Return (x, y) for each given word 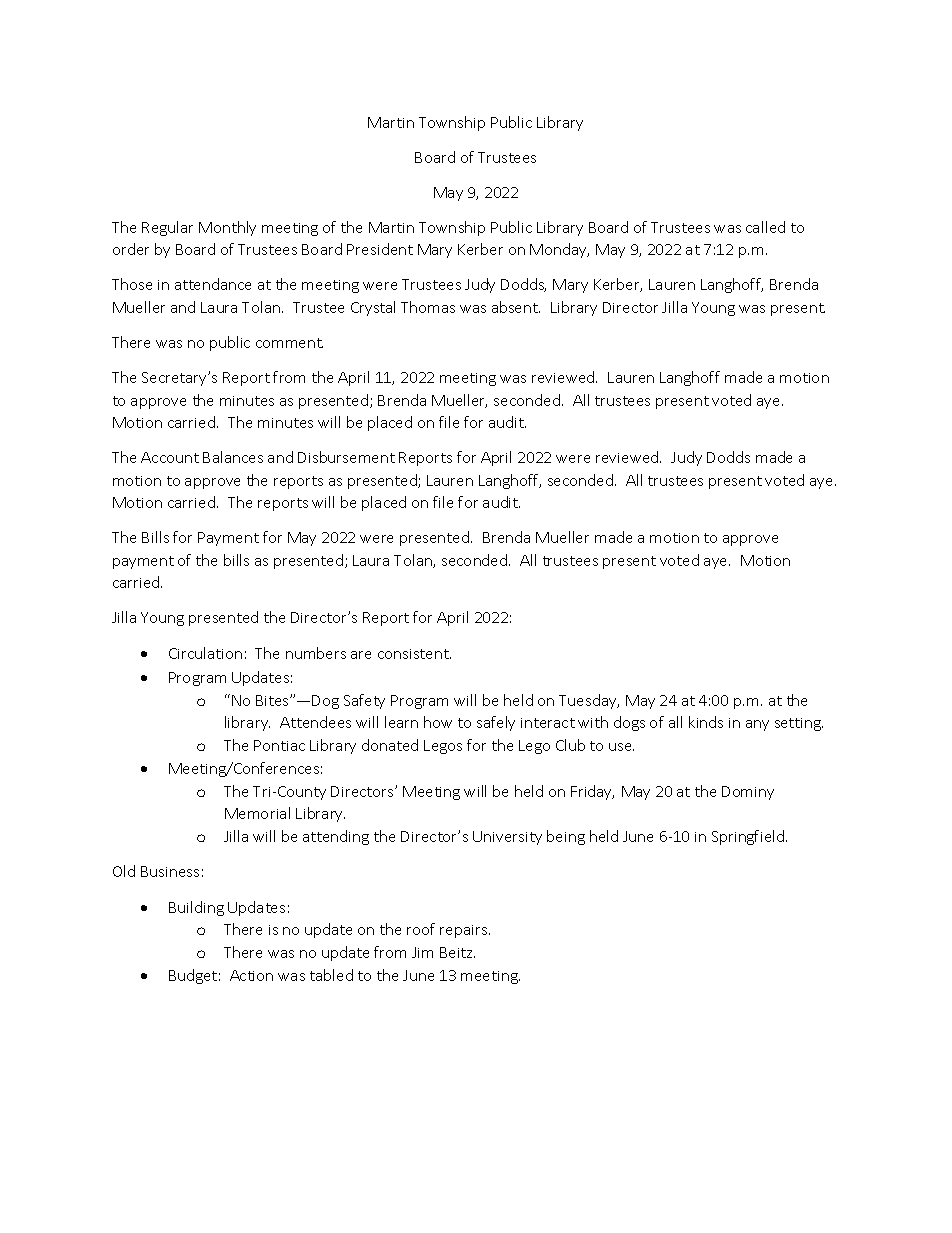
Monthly (227, 228)
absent (516, 307)
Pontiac (279, 745)
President (380, 249)
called (765, 227)
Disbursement (346, 457)
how (438, 722)
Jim (422, 952)
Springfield (749, 837)
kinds (706, 722)
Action (251, 975)
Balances (233, 457)
